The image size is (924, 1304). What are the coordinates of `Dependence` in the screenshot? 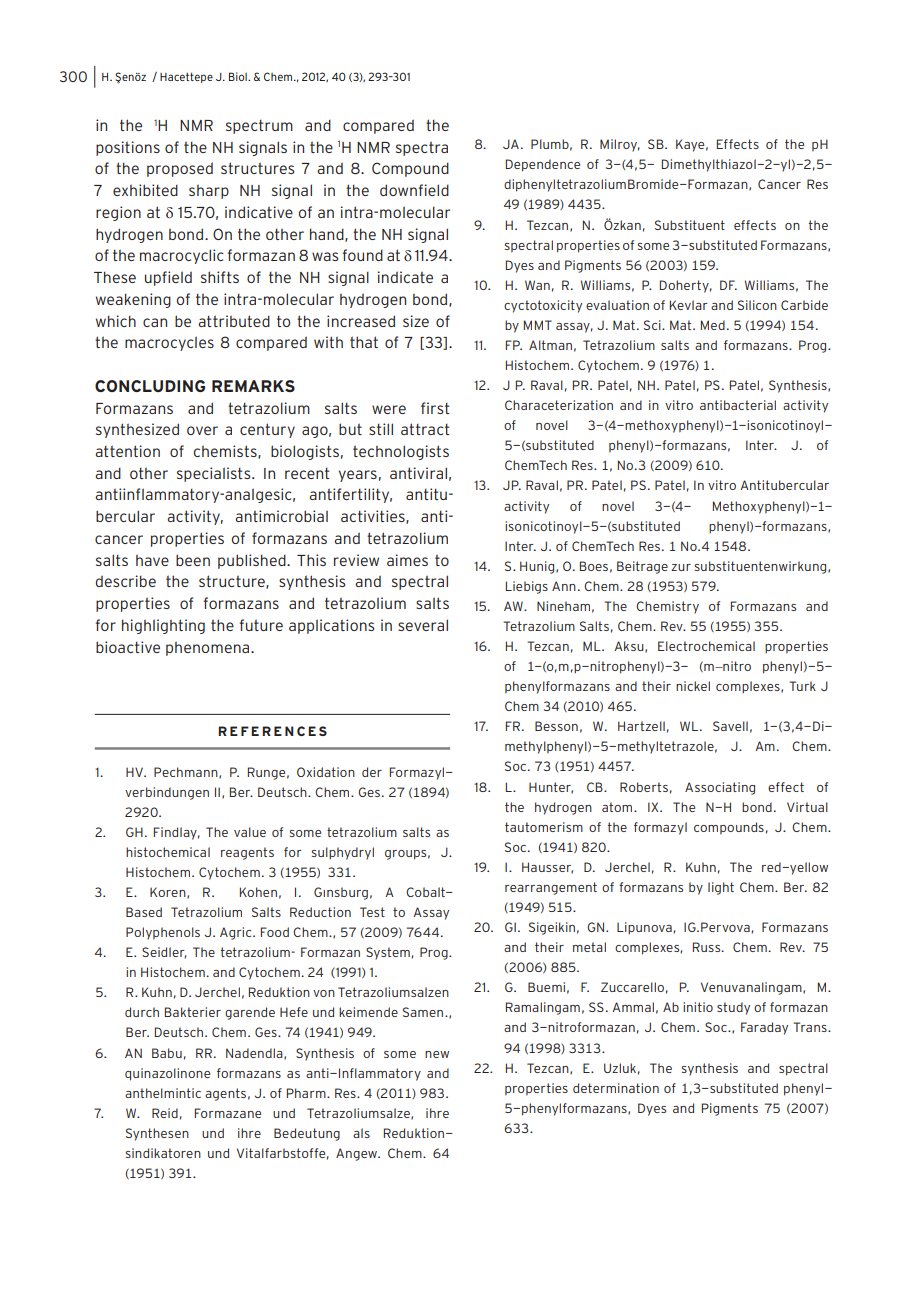 It's located at (543, 165).
